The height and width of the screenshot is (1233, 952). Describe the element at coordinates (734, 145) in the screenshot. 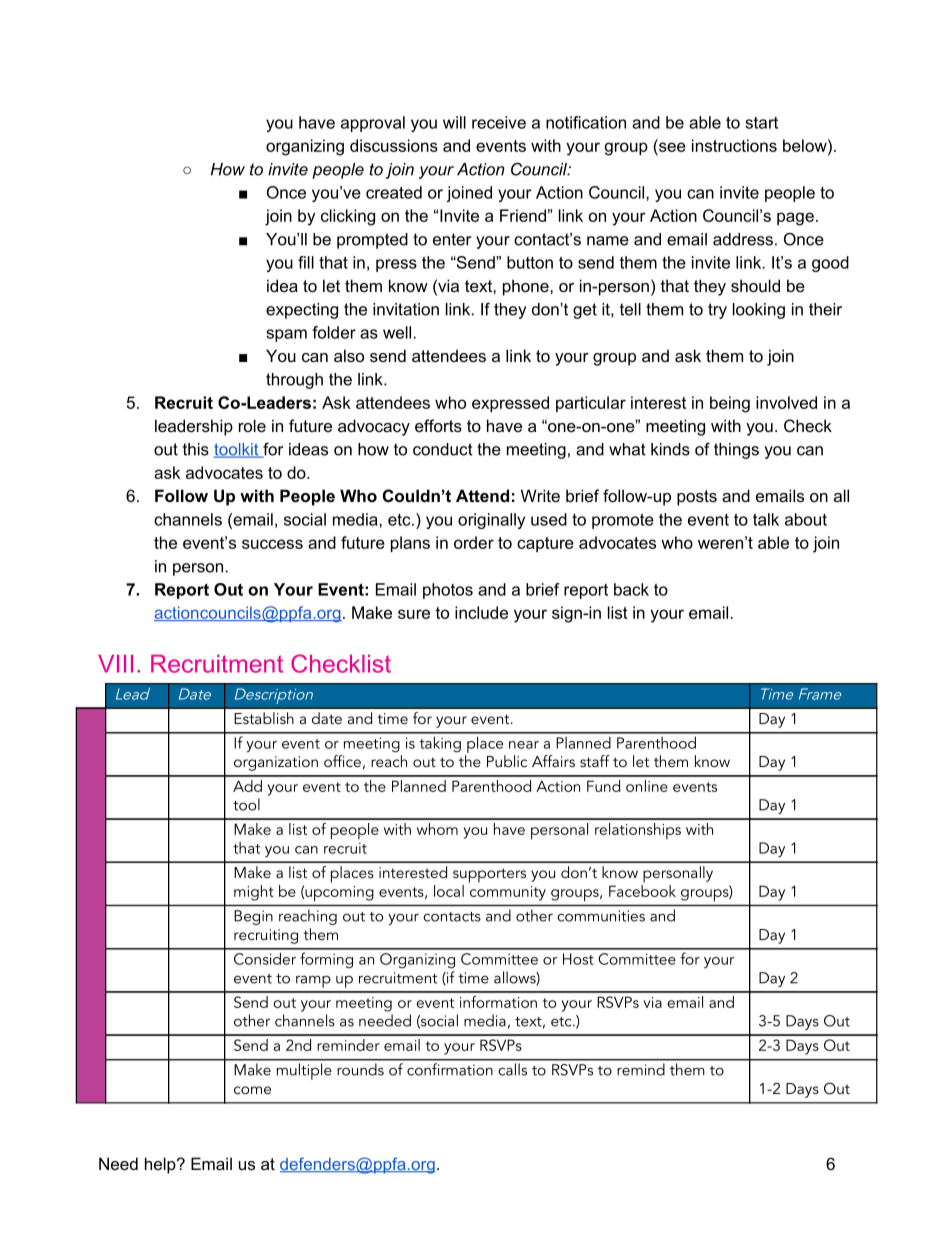

I see `instructions` at that location.
